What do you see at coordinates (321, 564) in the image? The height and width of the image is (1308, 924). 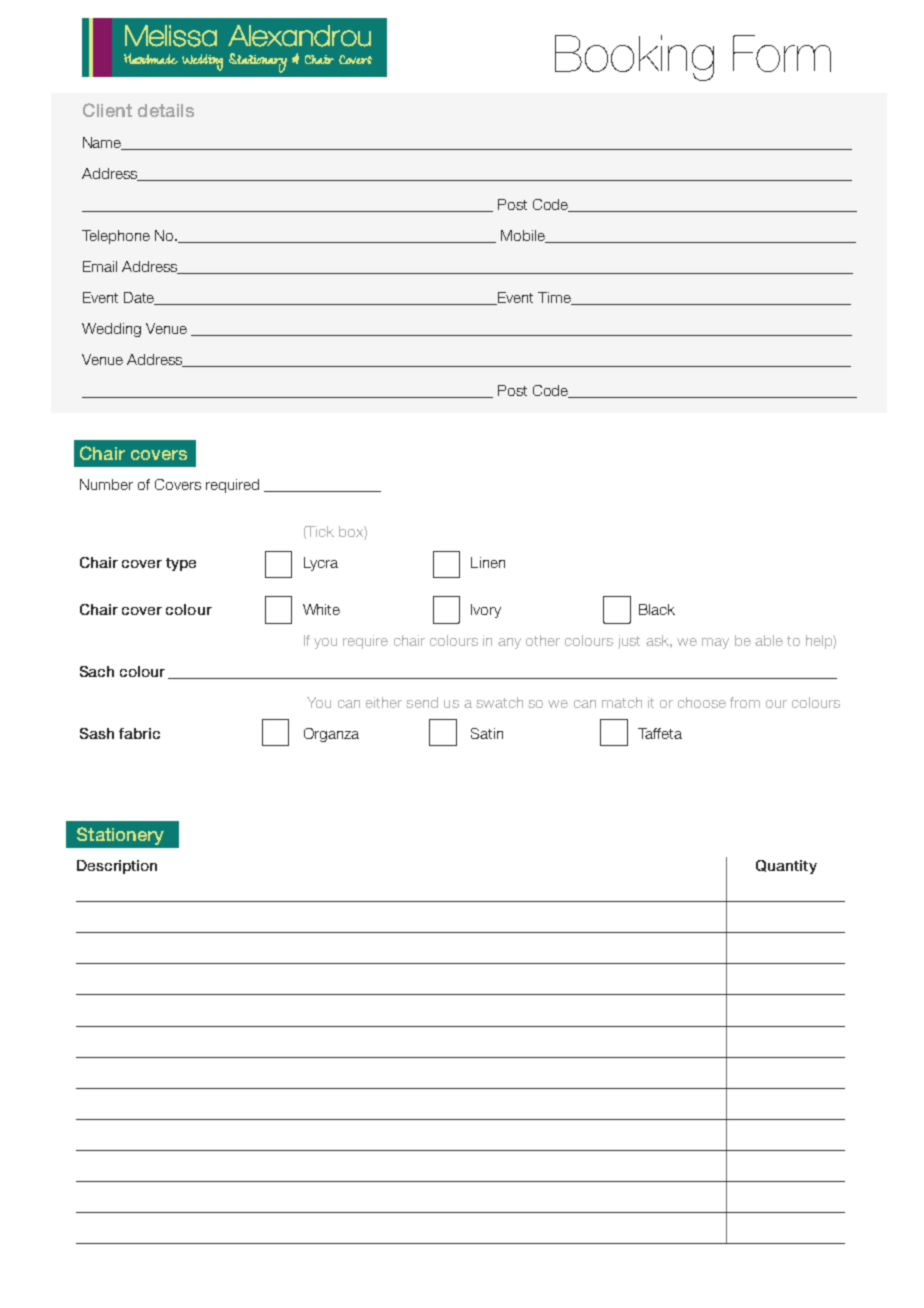 I see `Lycra` at bounding box center [321, 564].
